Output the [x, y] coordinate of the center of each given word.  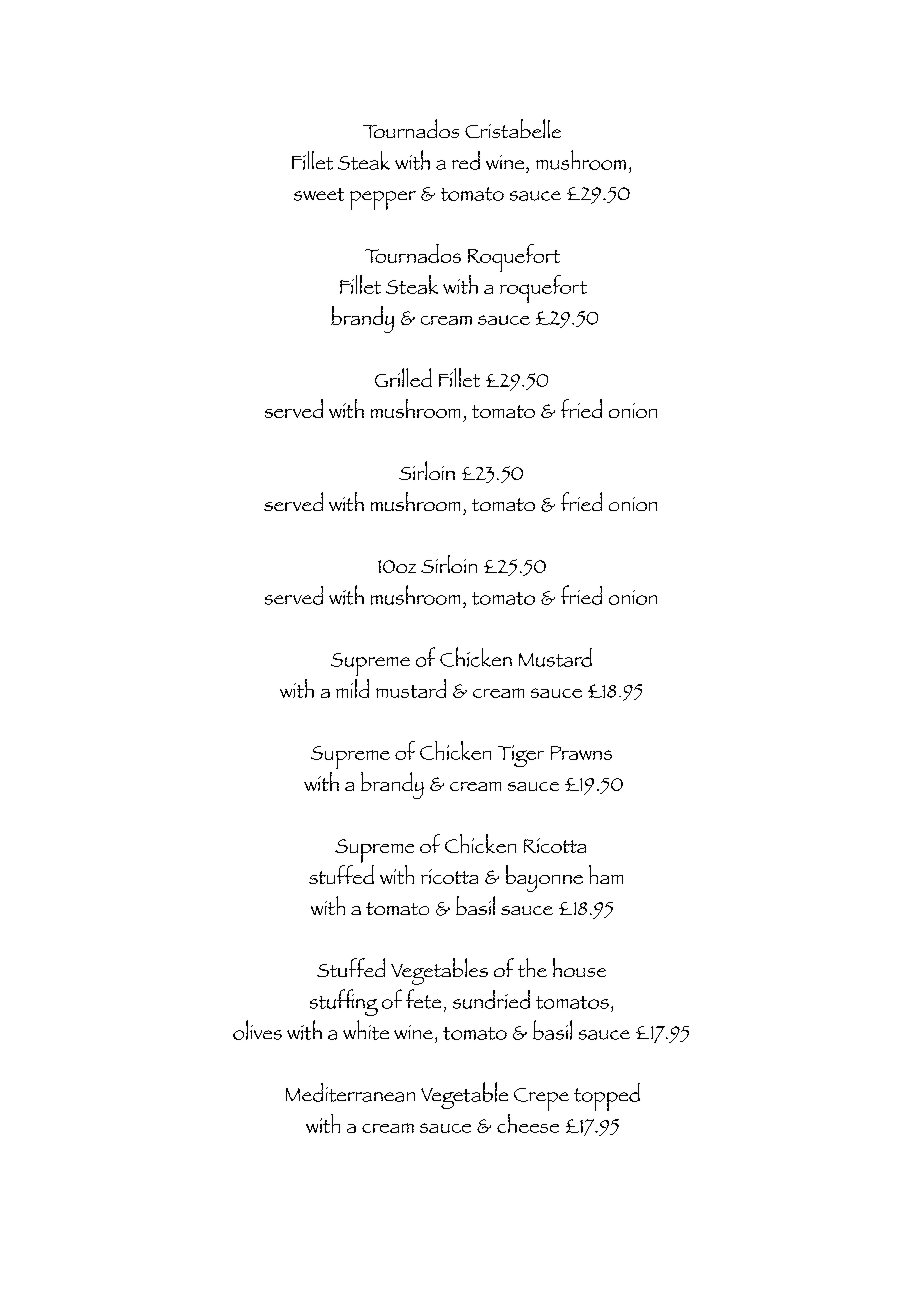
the [532, 967]
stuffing [344, 1002]
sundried [491, 999]
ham [606, 874]
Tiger [521, 756]
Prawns [581, 753]
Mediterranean [350, 1092]
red [466, 160]
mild [352, 688]
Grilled [403, 377]
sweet [319, 194]
